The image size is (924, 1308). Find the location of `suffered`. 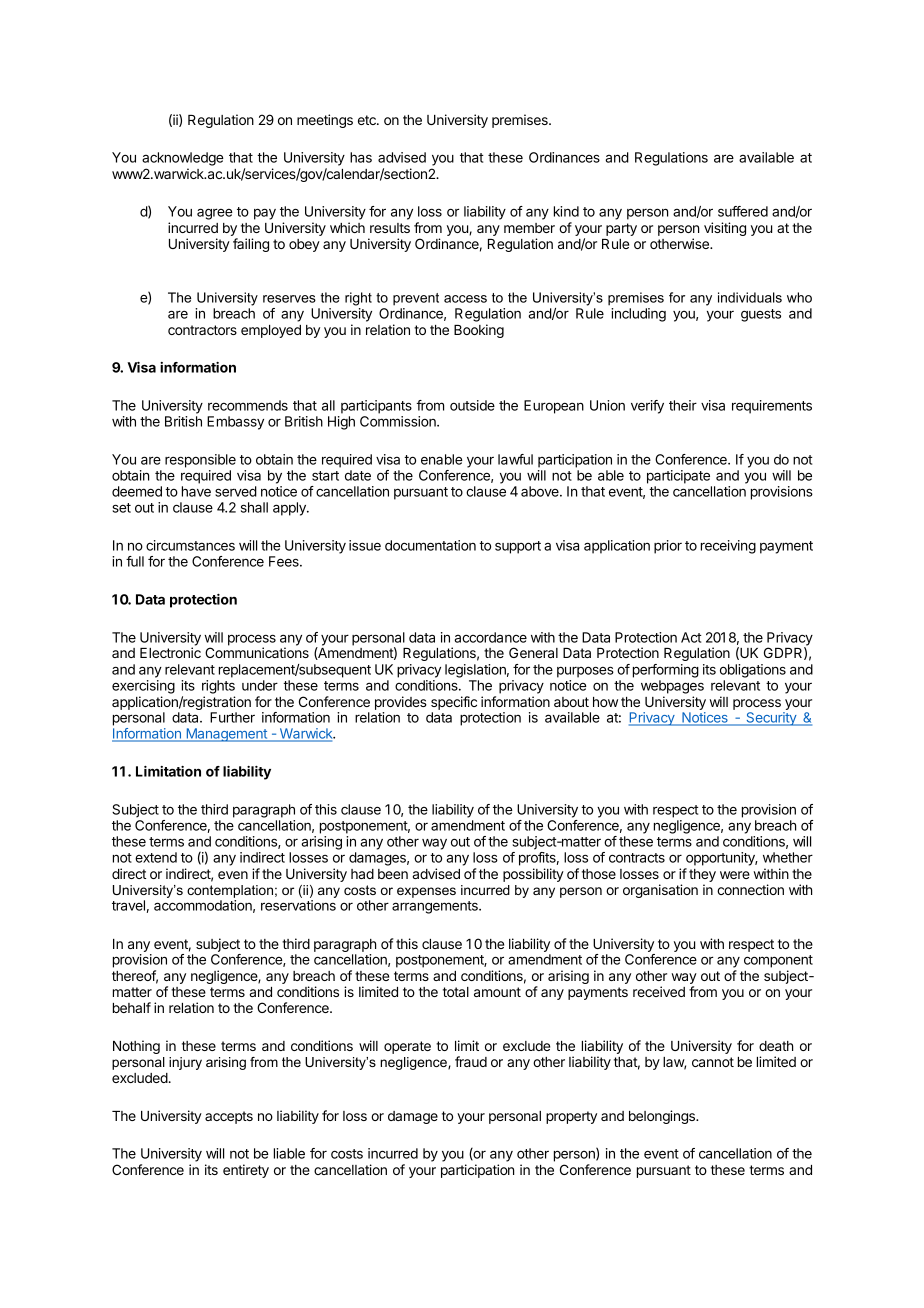

suffered is located at coordinates (743, 211).
